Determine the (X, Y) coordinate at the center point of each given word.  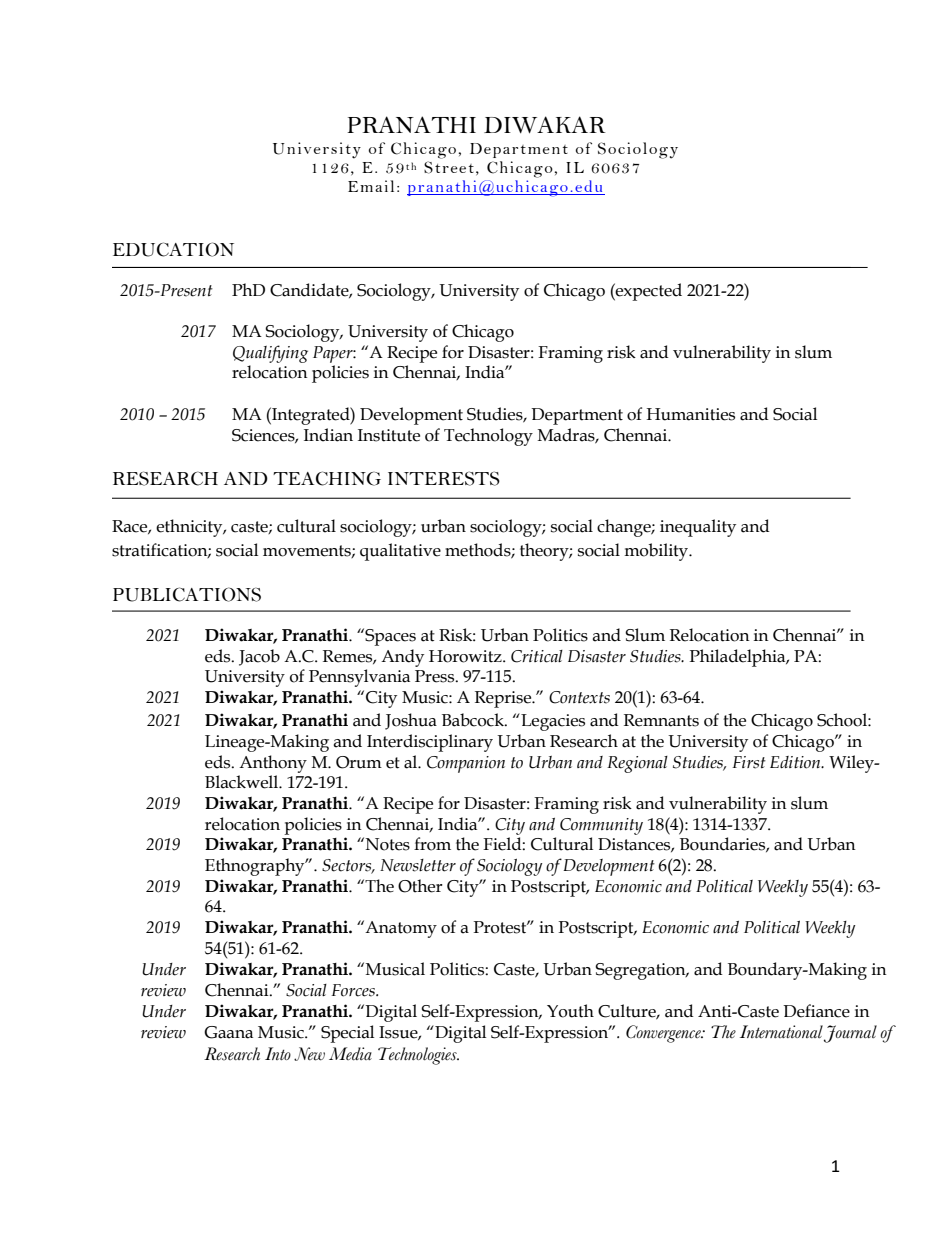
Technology (488, 437)
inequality (698, 528)
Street (449, 167)
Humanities (690, 414)
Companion (466, 764)
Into (278, 1053)
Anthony (273, 764)
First (749, 762)
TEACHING (327, 478)
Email (371, 186)
